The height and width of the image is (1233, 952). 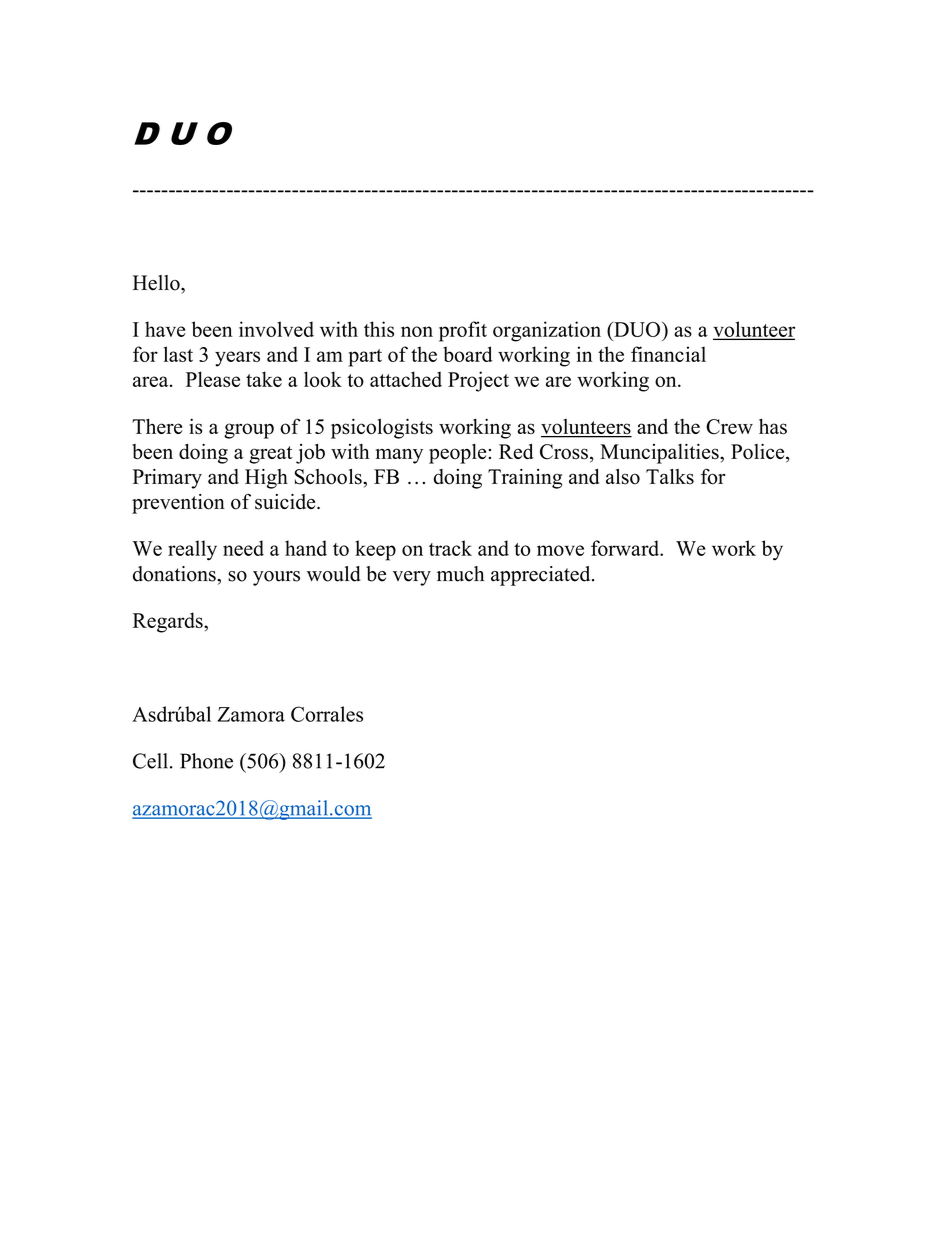 What do you see at coordinates (206, 761) in the image?
I see `Phone` at bounding box center [206, 761].
